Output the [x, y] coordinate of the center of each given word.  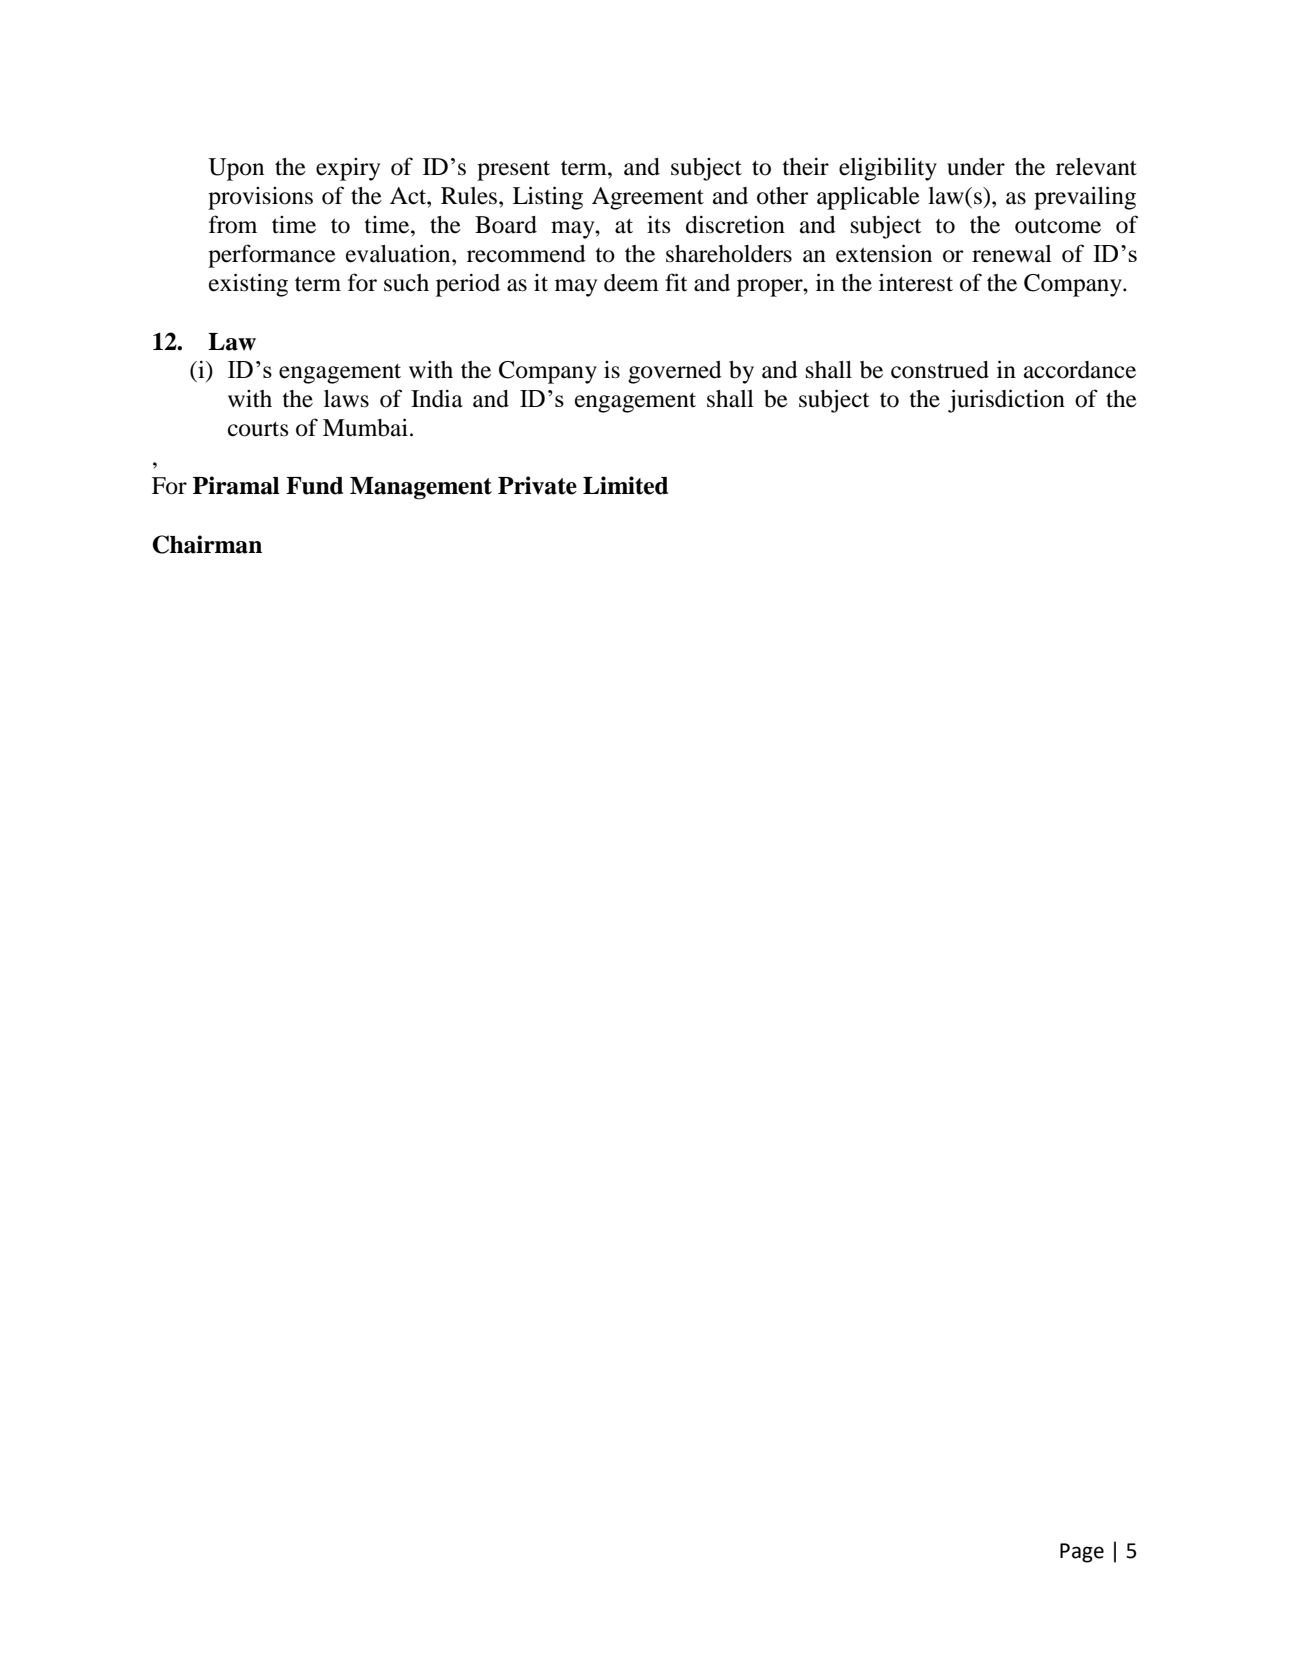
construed [940, 370]
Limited [625, 485]
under [976, 167]
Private [537, 485]
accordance [1080, 370]
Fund [314, 486]
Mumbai [365, 427]
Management [421, 488]
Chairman [207, 544]
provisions [260, 198]
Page [1082, 1553]
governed [675, 372]
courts [258, 429]
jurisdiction [1006, 401]
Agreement [648, 198]
